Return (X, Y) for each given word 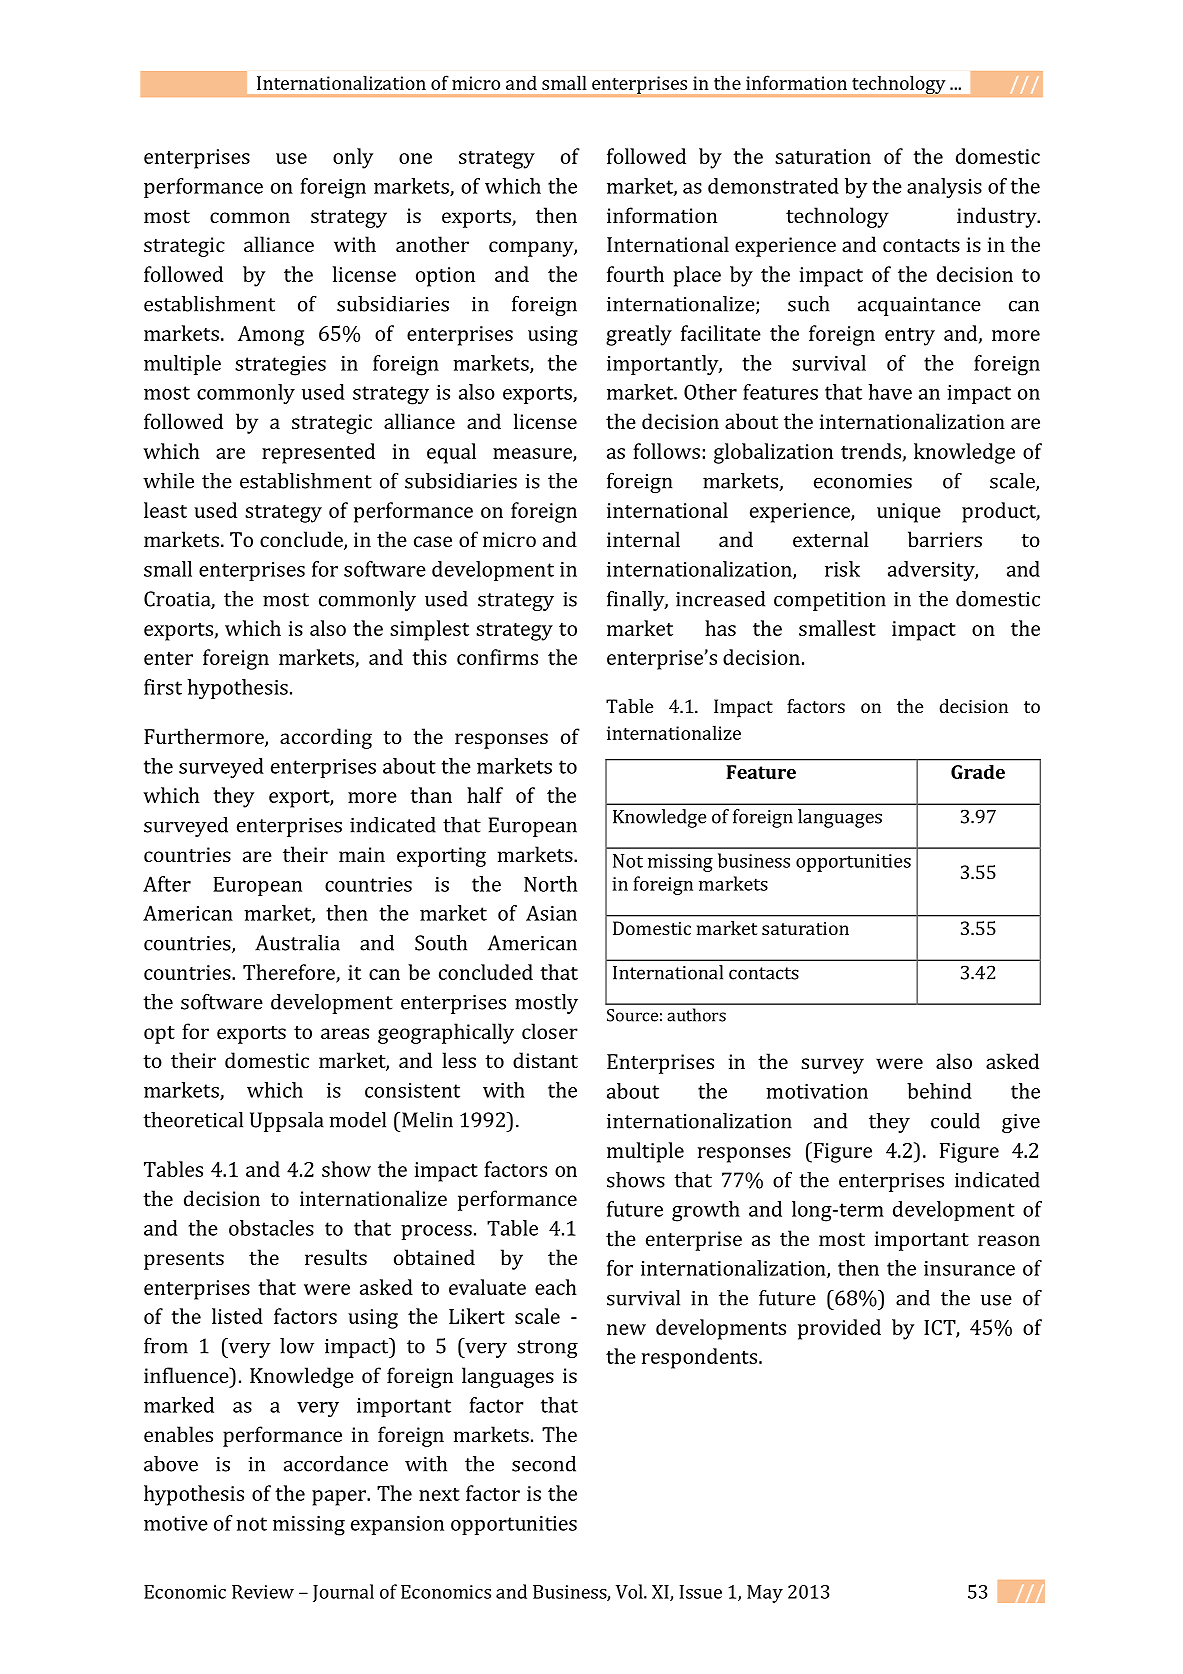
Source (632, 1015)
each (556, 1287)
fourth (635, 274)
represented (318, 453)
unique (909, 513)
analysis (944, 188)
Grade (978, 771)
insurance (969, 1268)
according (326, 738)
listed (237, 1316)
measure (533, 454)
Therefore (290, 973)
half (485, 795)
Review (263, 1592)
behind (939, 1091)
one (415, 158)
